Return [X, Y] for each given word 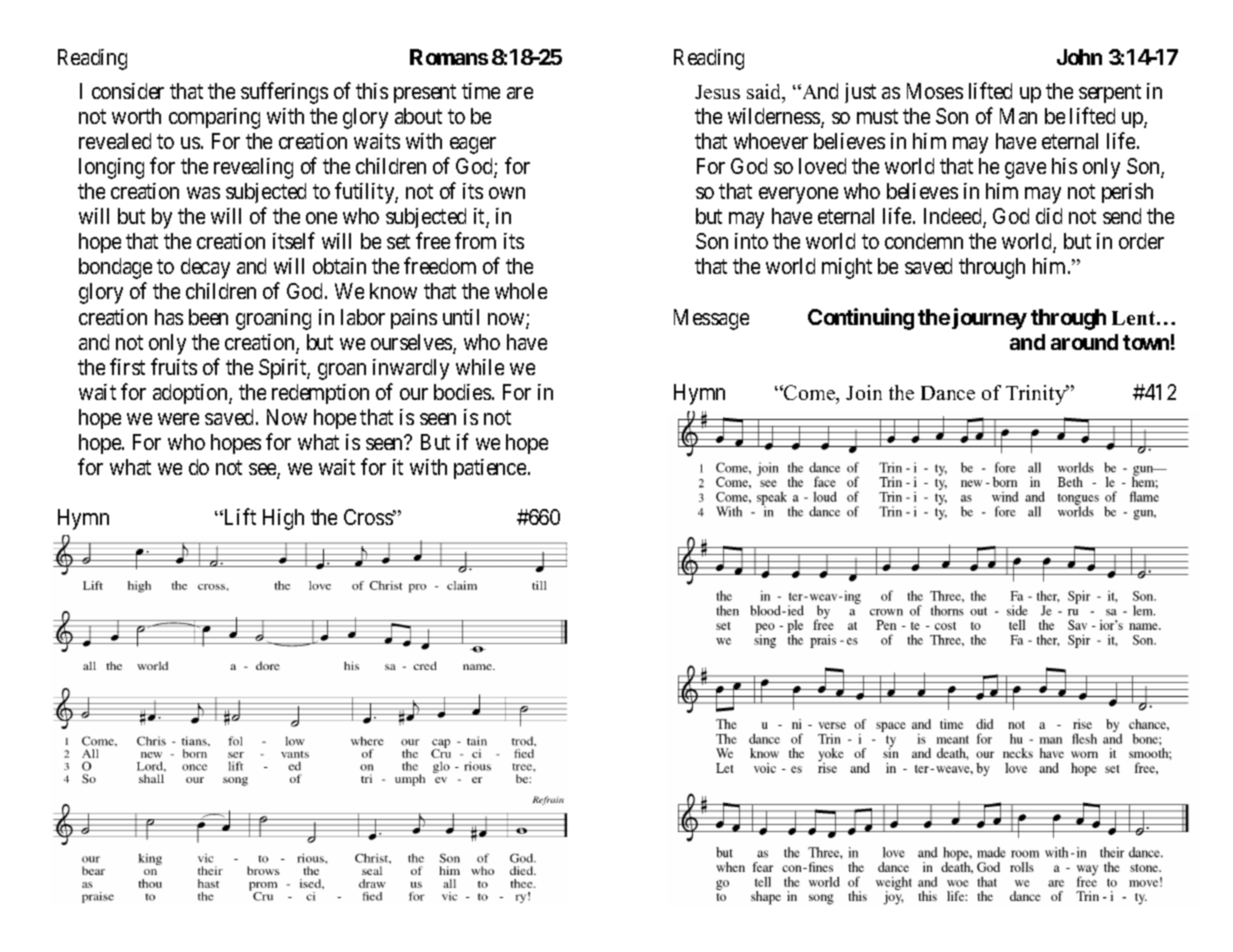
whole [521, 291]
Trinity [1037, 395]
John [1079, 57]
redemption [320, 394]
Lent [1135, 318]
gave [1025, 170]
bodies [462, 392]
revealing [253, 168]
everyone [798, 195]
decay [205, 268]
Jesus [717, 92]
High [283, 519]
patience [490, 469]
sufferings [284, 93]
